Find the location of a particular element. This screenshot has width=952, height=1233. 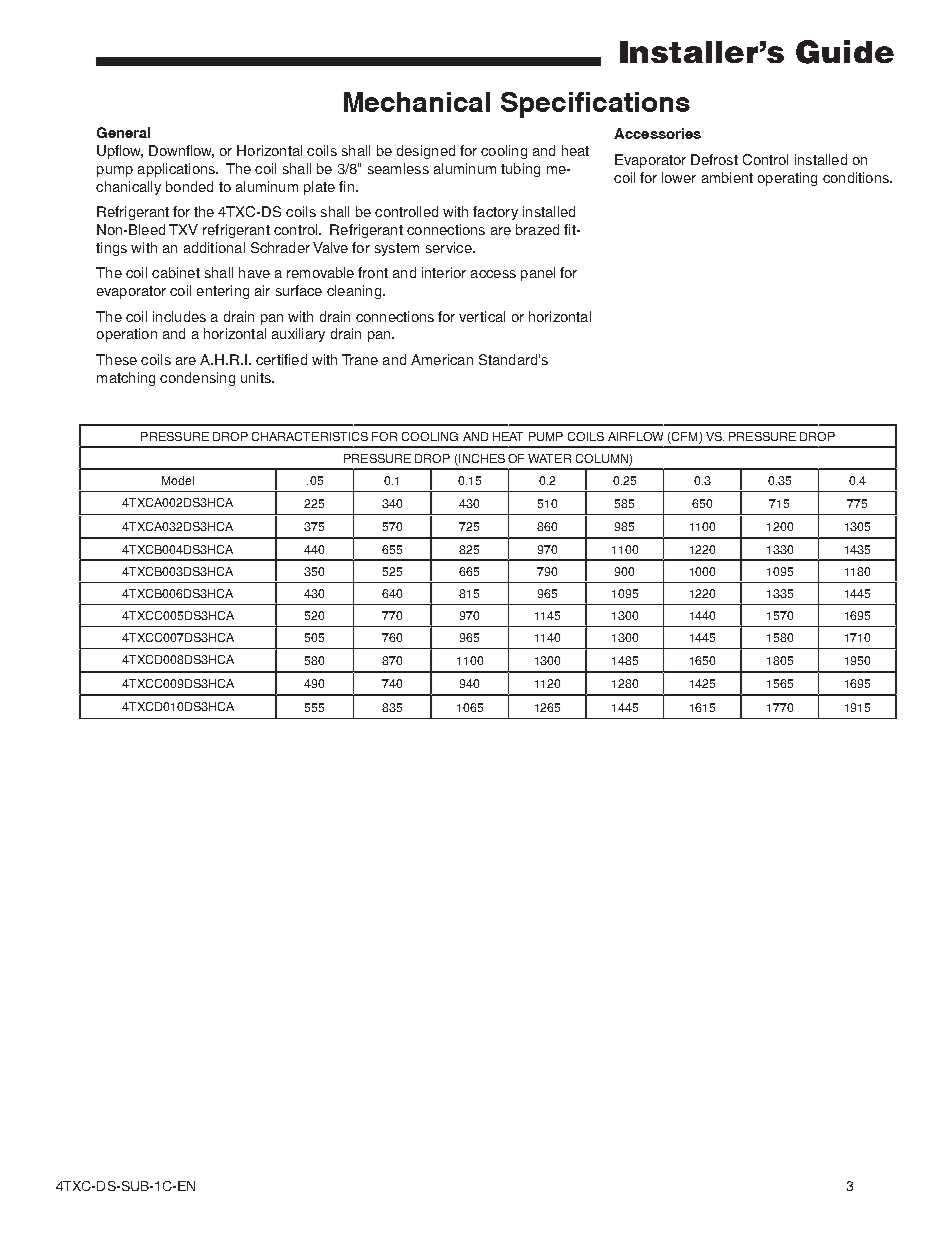

factory is located at coordinates (495, 213).
